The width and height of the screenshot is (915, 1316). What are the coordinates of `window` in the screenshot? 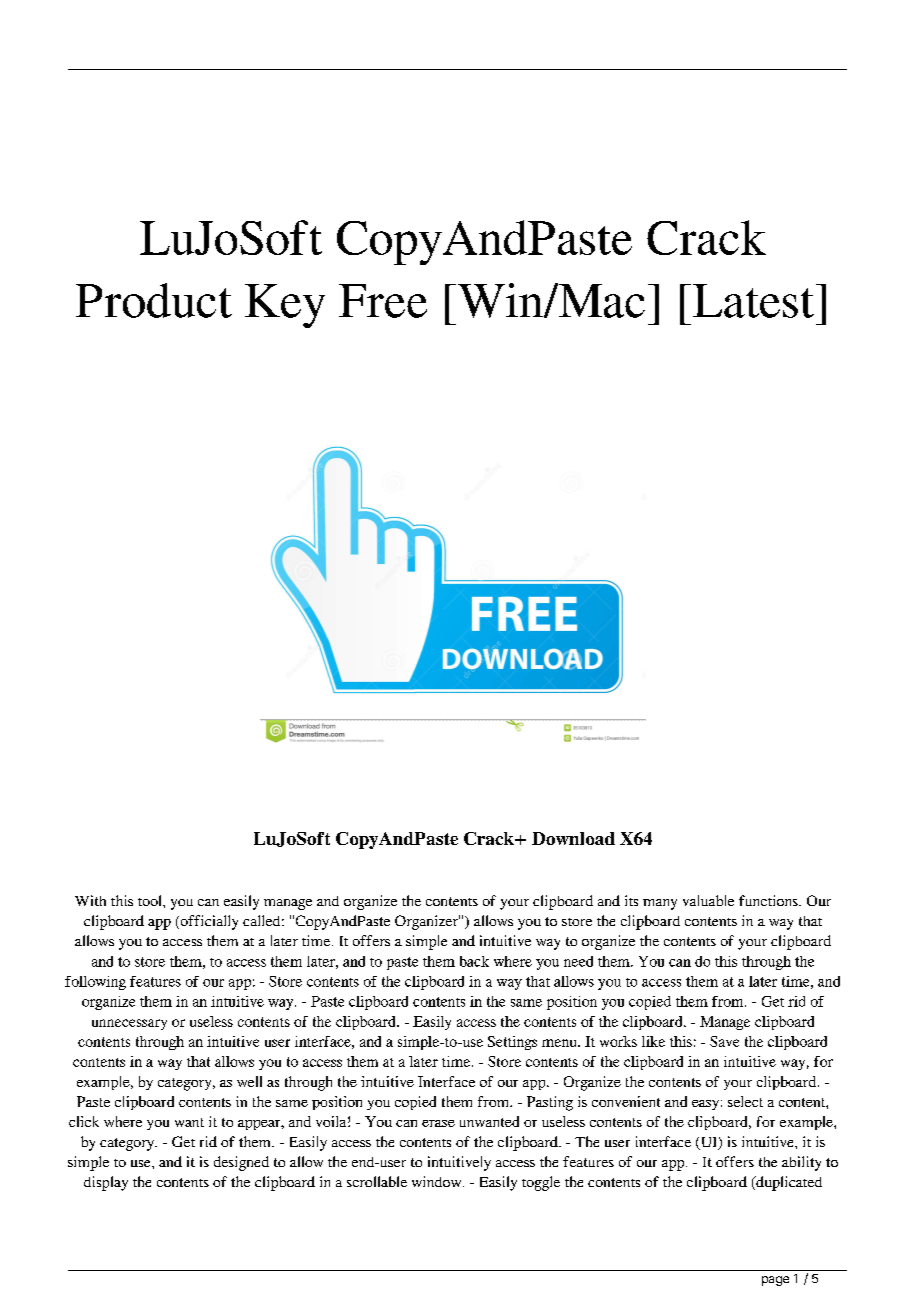 It's located at (438, 1181).
